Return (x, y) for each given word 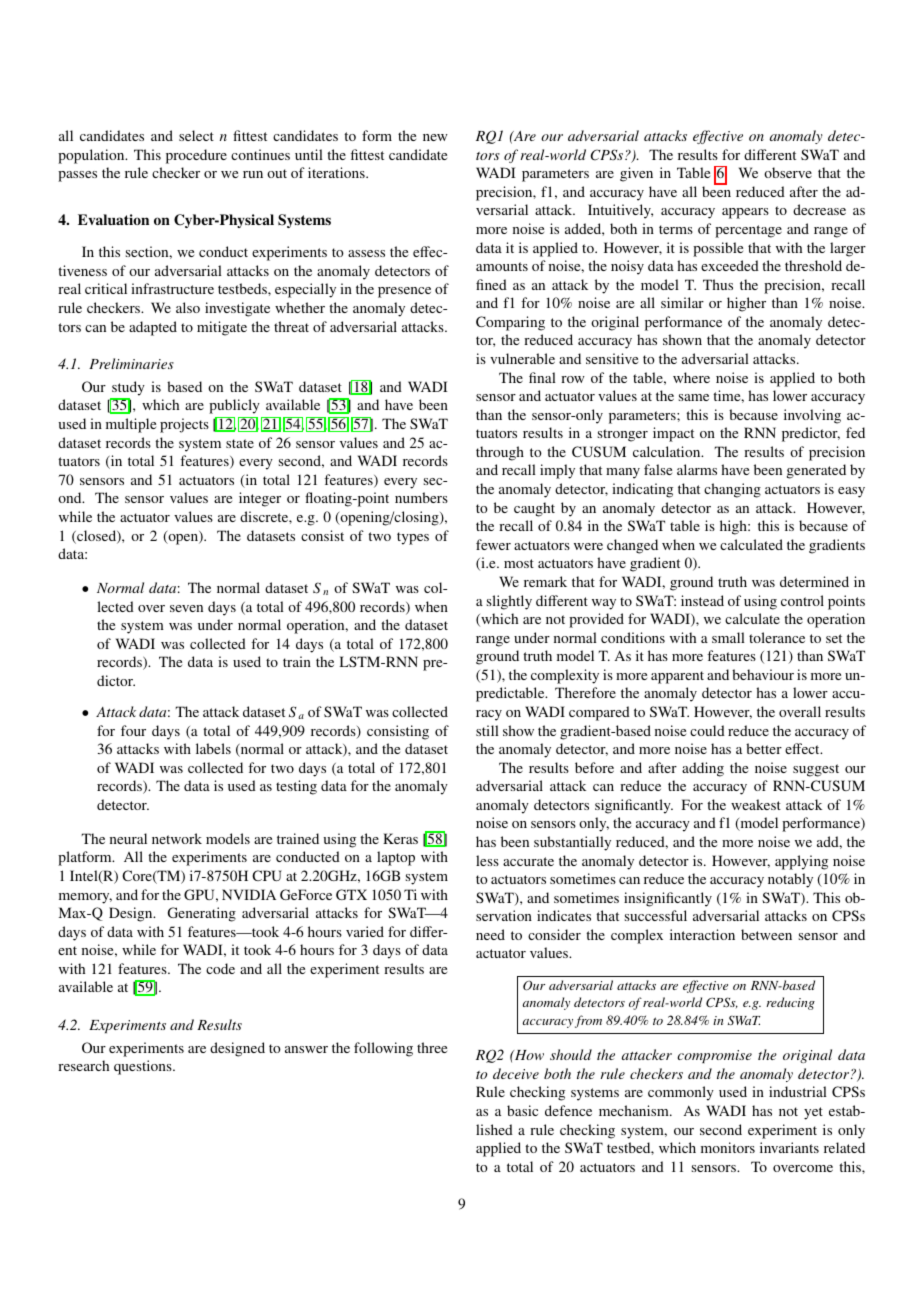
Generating (202, 914)
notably (790, 880)
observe (788, 172)
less (487, 860)
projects (184, 425)
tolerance (777, 637)
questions (144, 1067)
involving (812, 416)
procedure (196, 156)
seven (186, 608)
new (435, 137)
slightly (509, 602)
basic (522, 1110)
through (500, 453)
